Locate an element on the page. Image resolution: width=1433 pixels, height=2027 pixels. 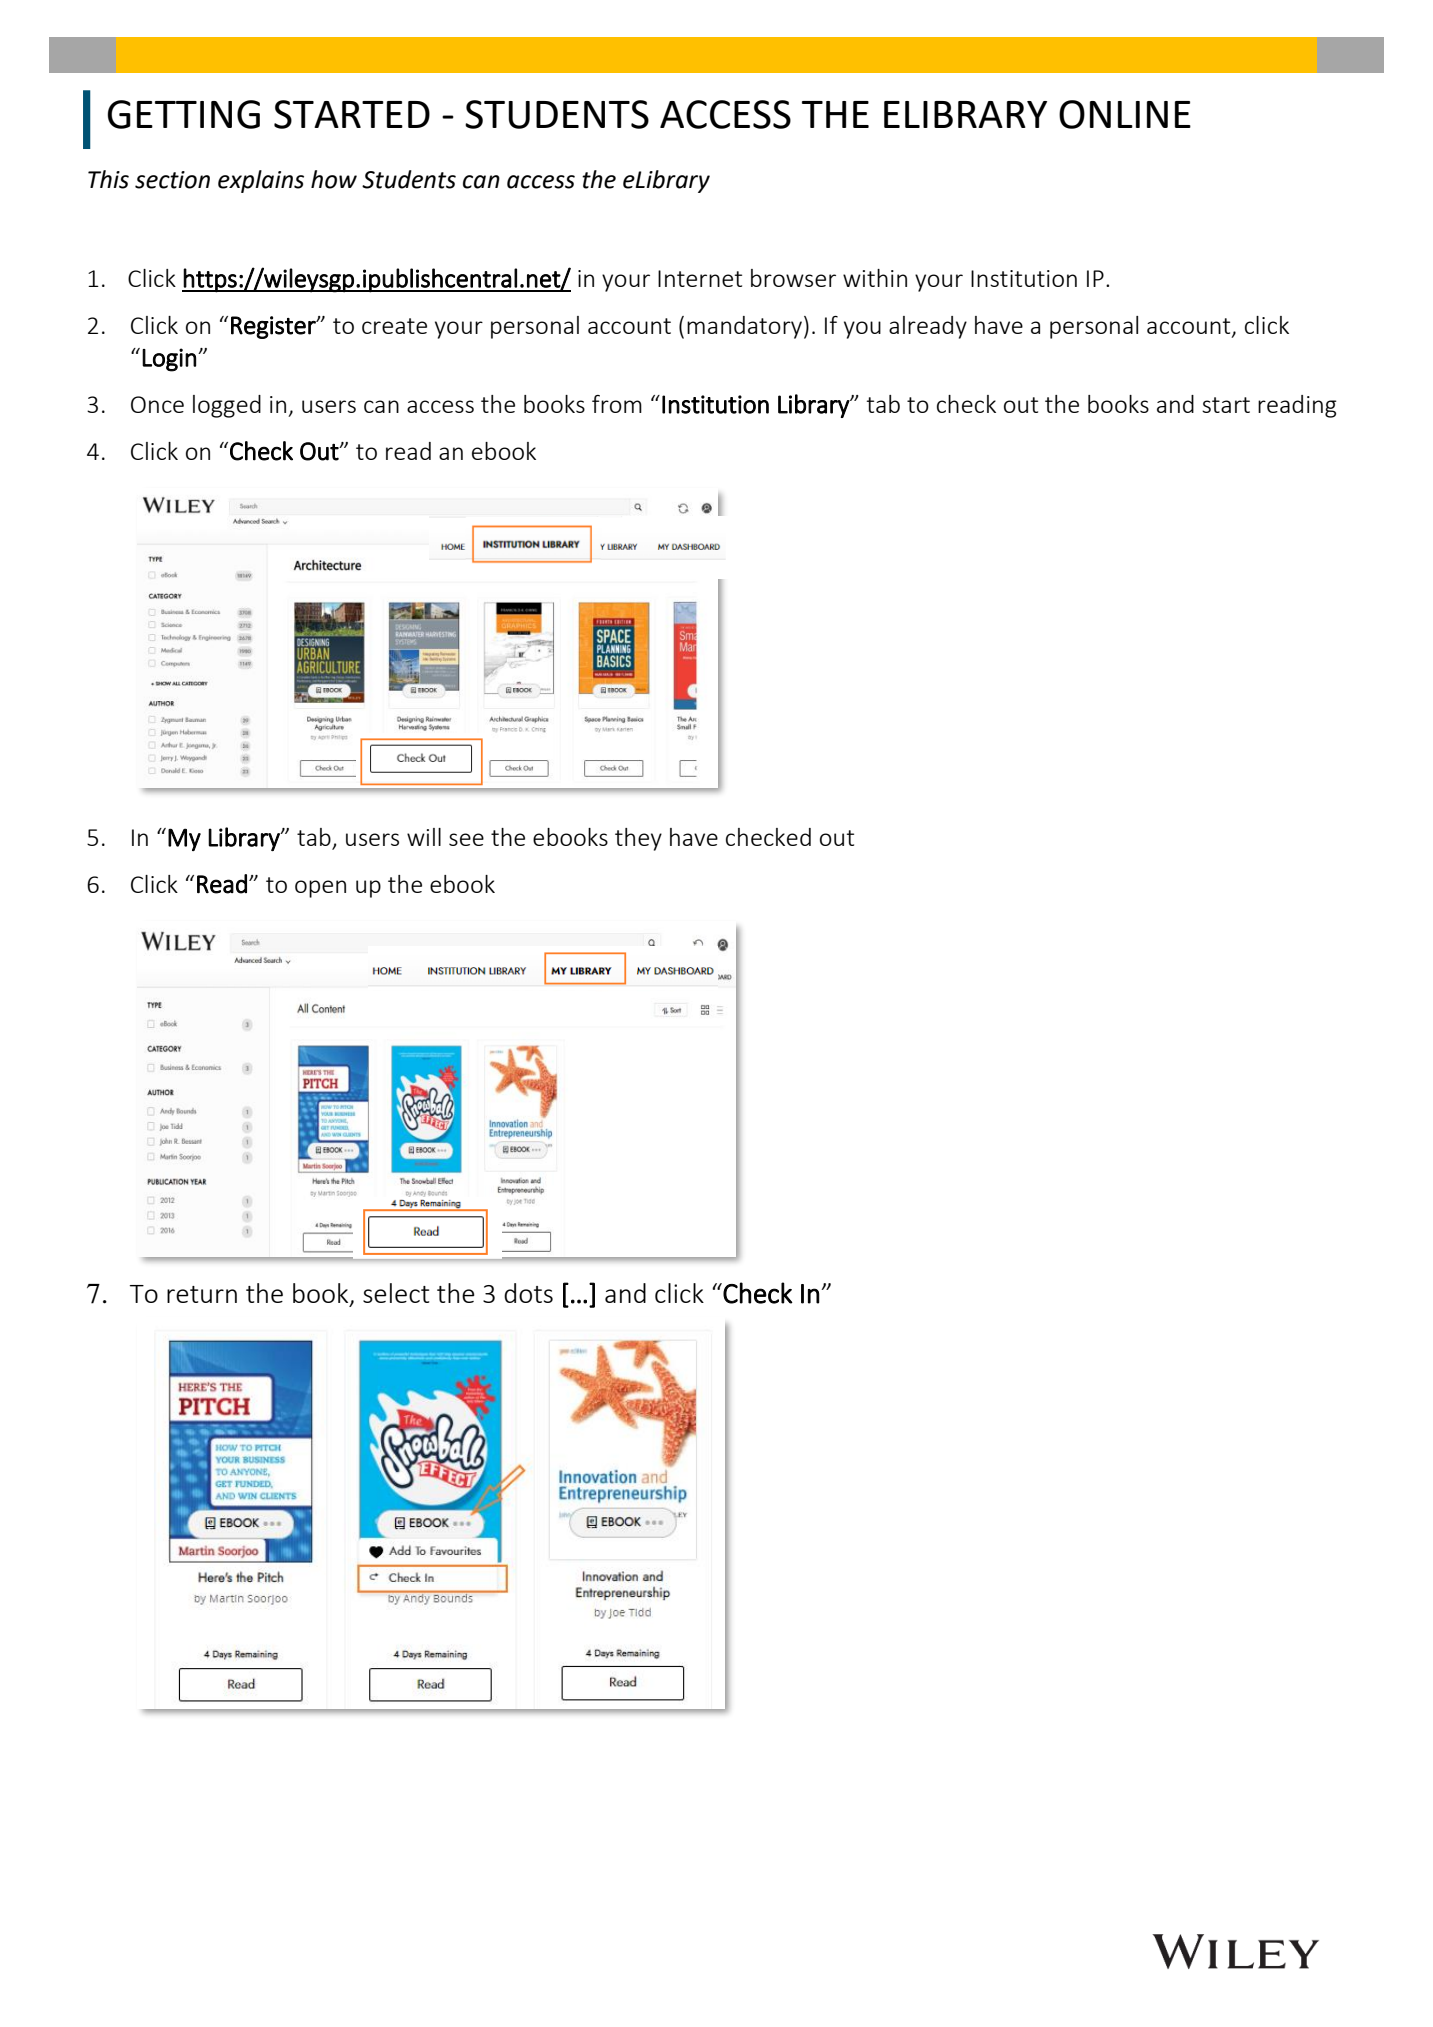
see is located at coordinates (466, 839).
